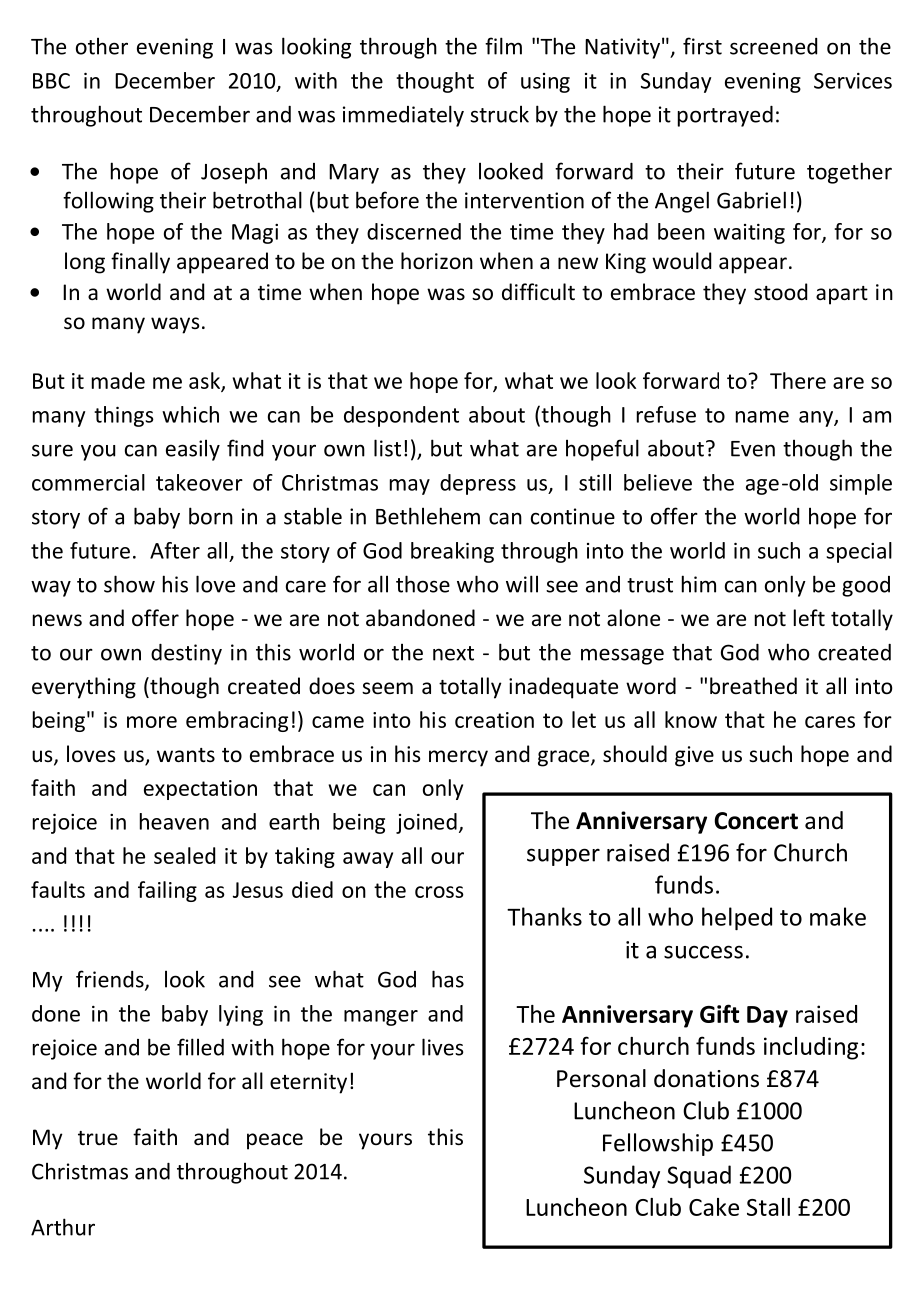  Describe the element at coordinates (773, 46) in the page. I see `screened` at that location.
